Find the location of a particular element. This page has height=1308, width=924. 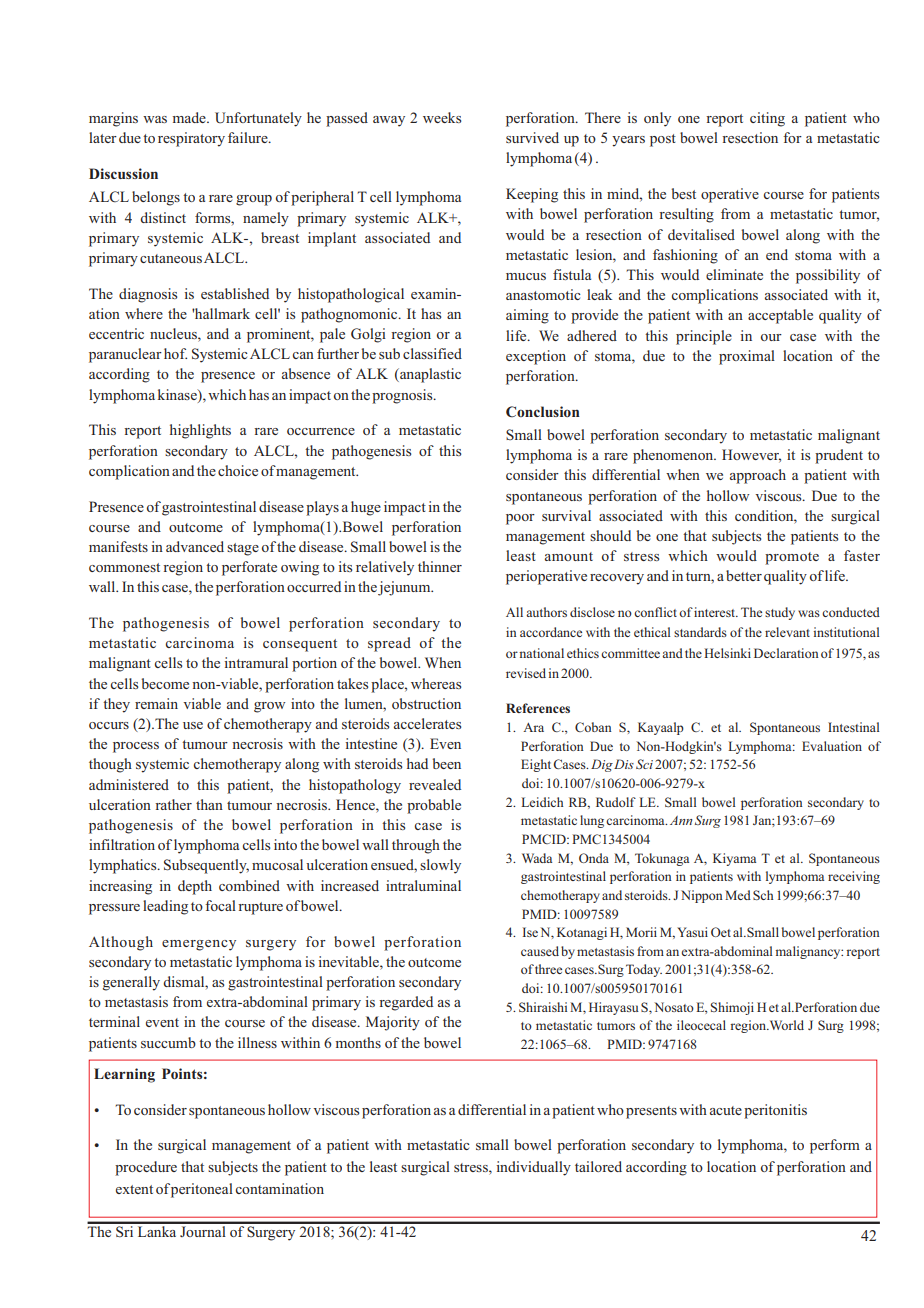

respiratory is located at coordinates (191, 139).
